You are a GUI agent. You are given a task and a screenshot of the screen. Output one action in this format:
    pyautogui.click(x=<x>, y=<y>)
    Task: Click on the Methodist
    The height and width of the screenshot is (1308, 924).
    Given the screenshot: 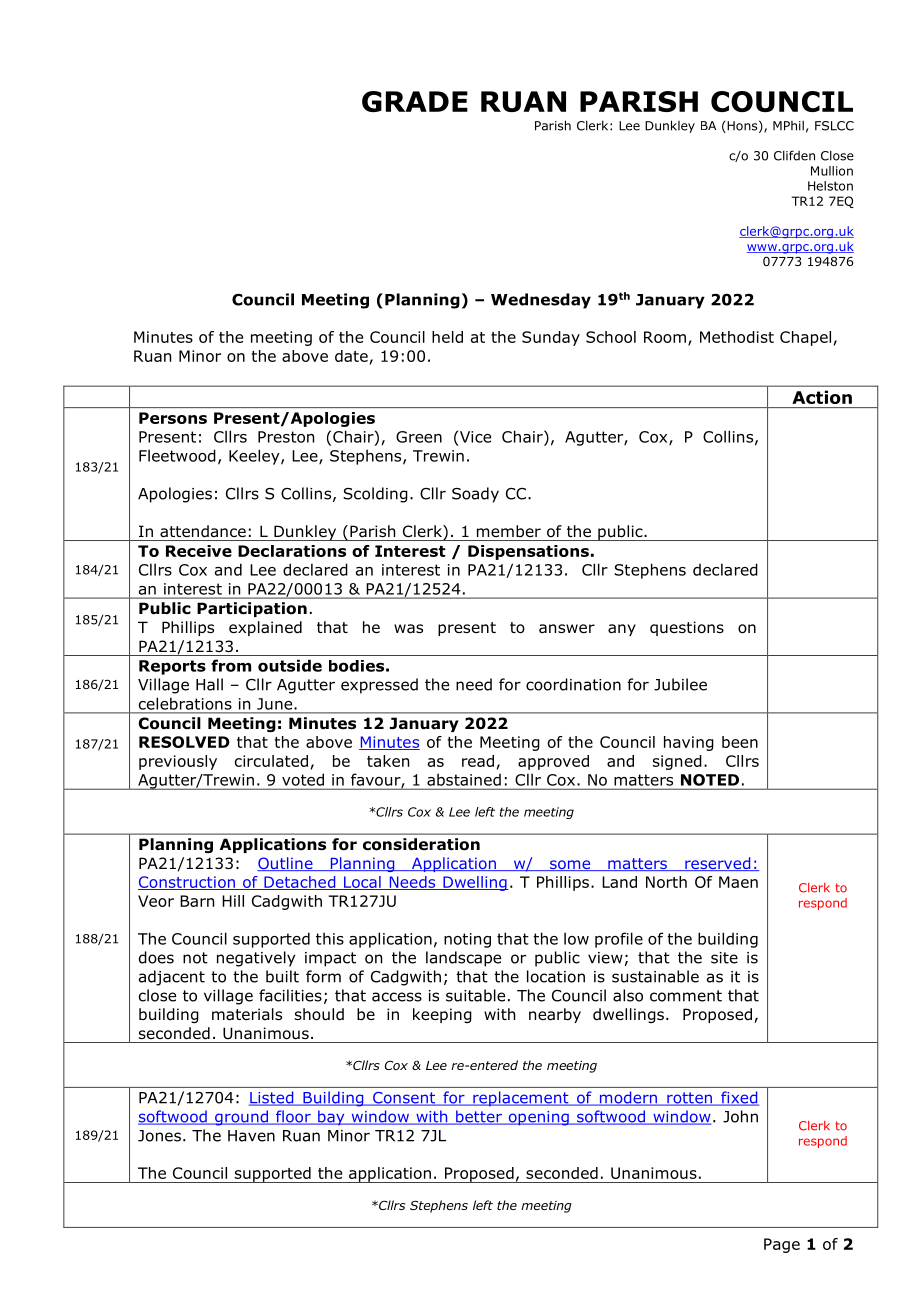 What is the action you would take?
    pyautogui.click(x=737, y=337)
